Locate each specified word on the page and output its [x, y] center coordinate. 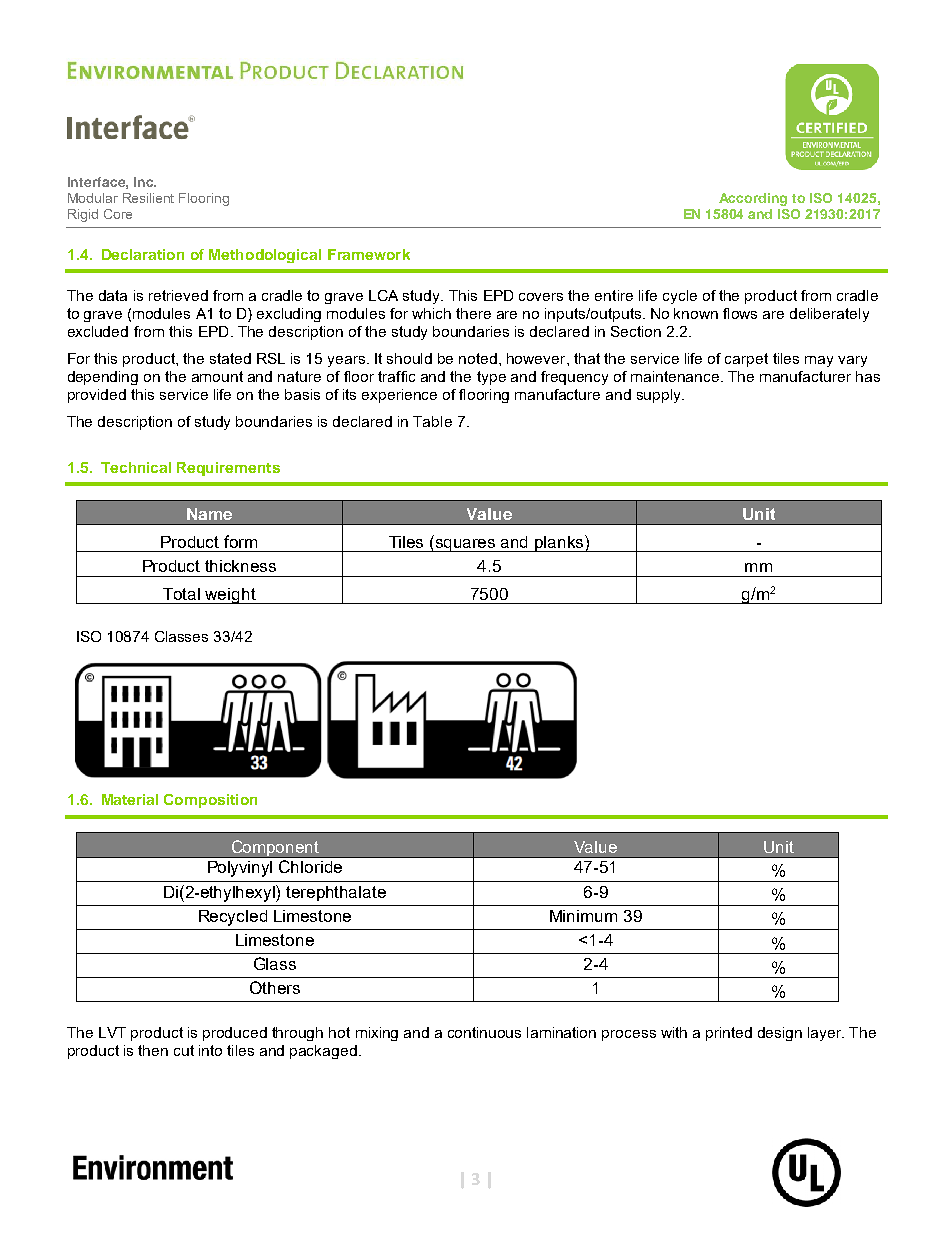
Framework [369, 254]
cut [184, 1050]
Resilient [148, 198]
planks [559, 543]
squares [466, 545]
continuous [484, 1032]
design [780, 1034]
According [753, 199]
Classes [181, 636]
